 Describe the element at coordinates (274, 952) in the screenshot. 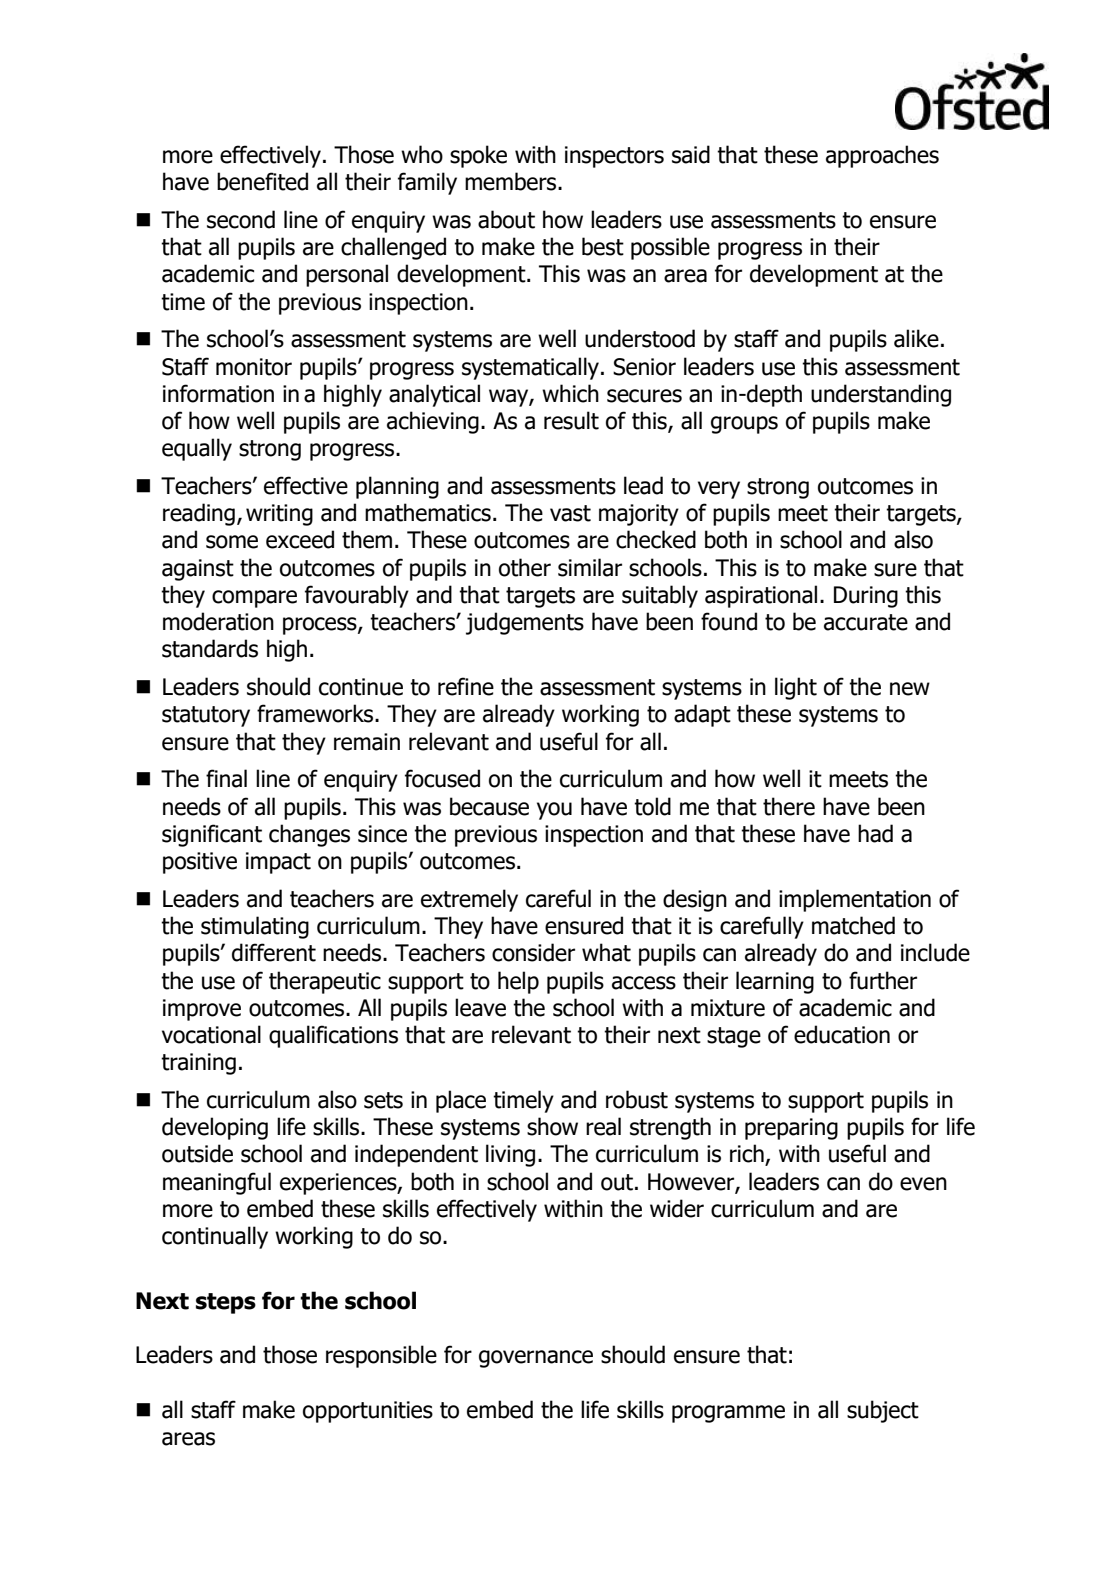

I see `different` at that location.
